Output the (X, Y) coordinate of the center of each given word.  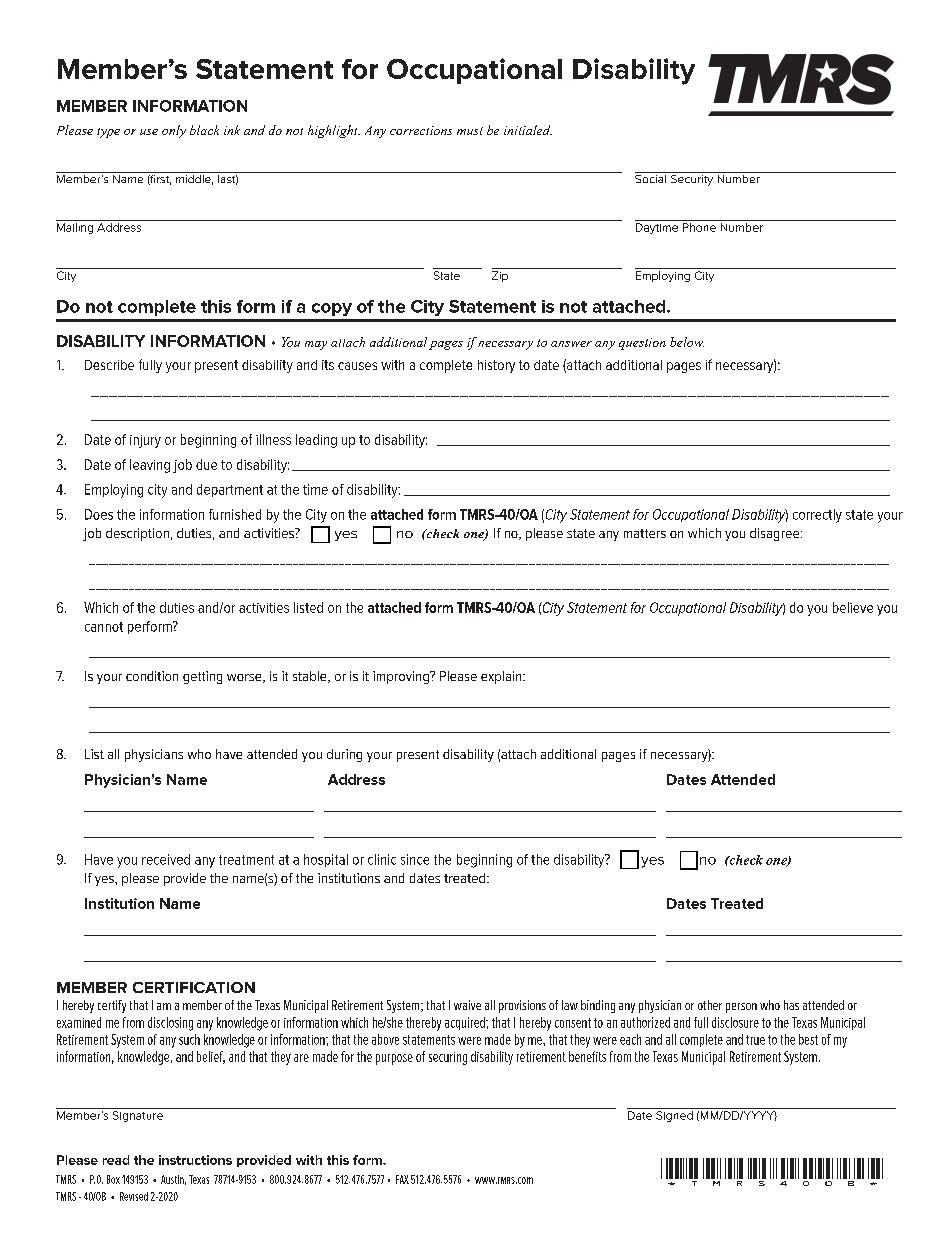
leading (316, 441)
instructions (195, 1160)
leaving (150, 466)
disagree (776, 534)
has (791, 1005)
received (166, 859)
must (470, 131)
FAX (402, 1179)
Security (692, 179)
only (174, 131)
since (415, 859)
